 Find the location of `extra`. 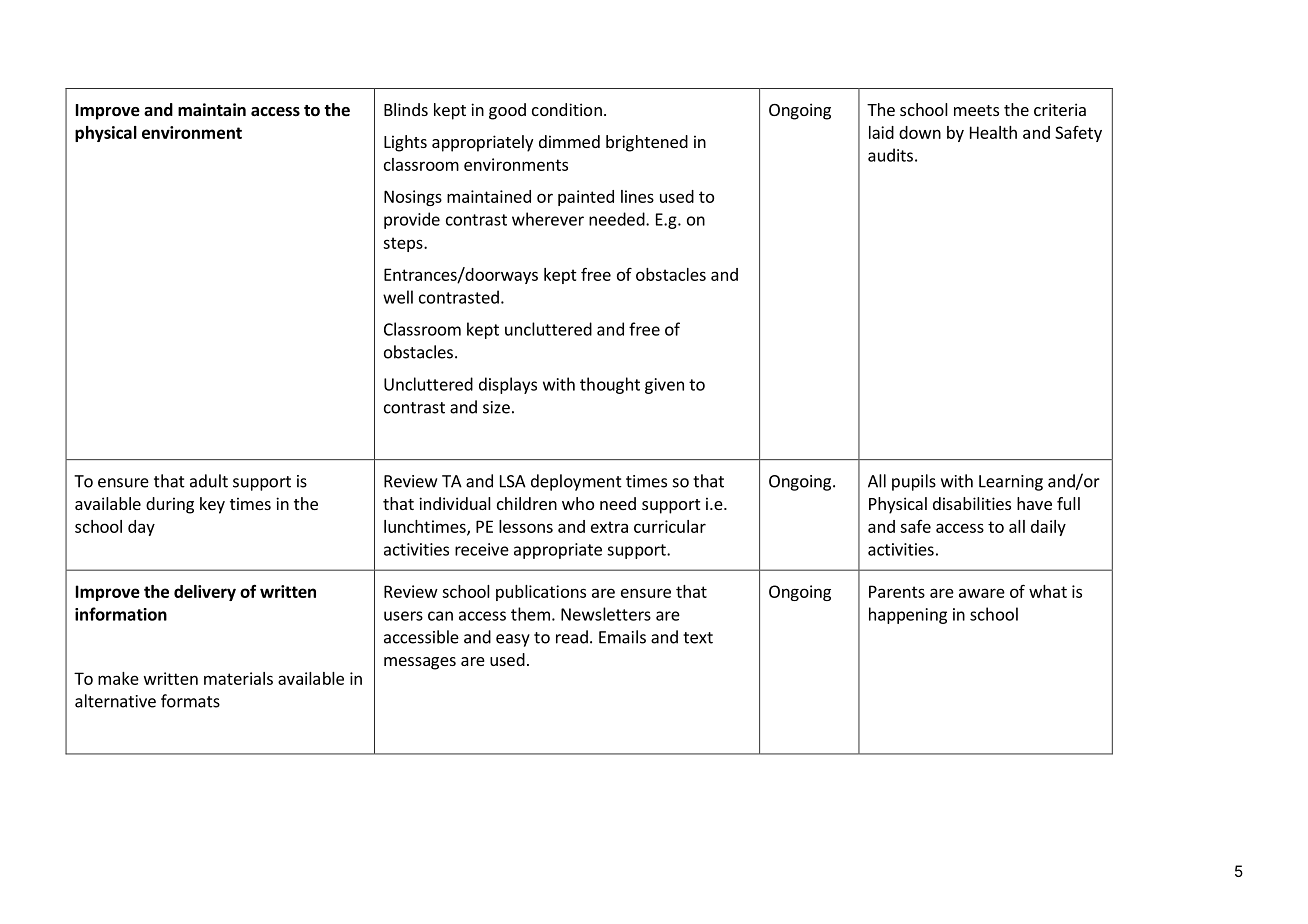

extra is located at coordinates (609, 527).
